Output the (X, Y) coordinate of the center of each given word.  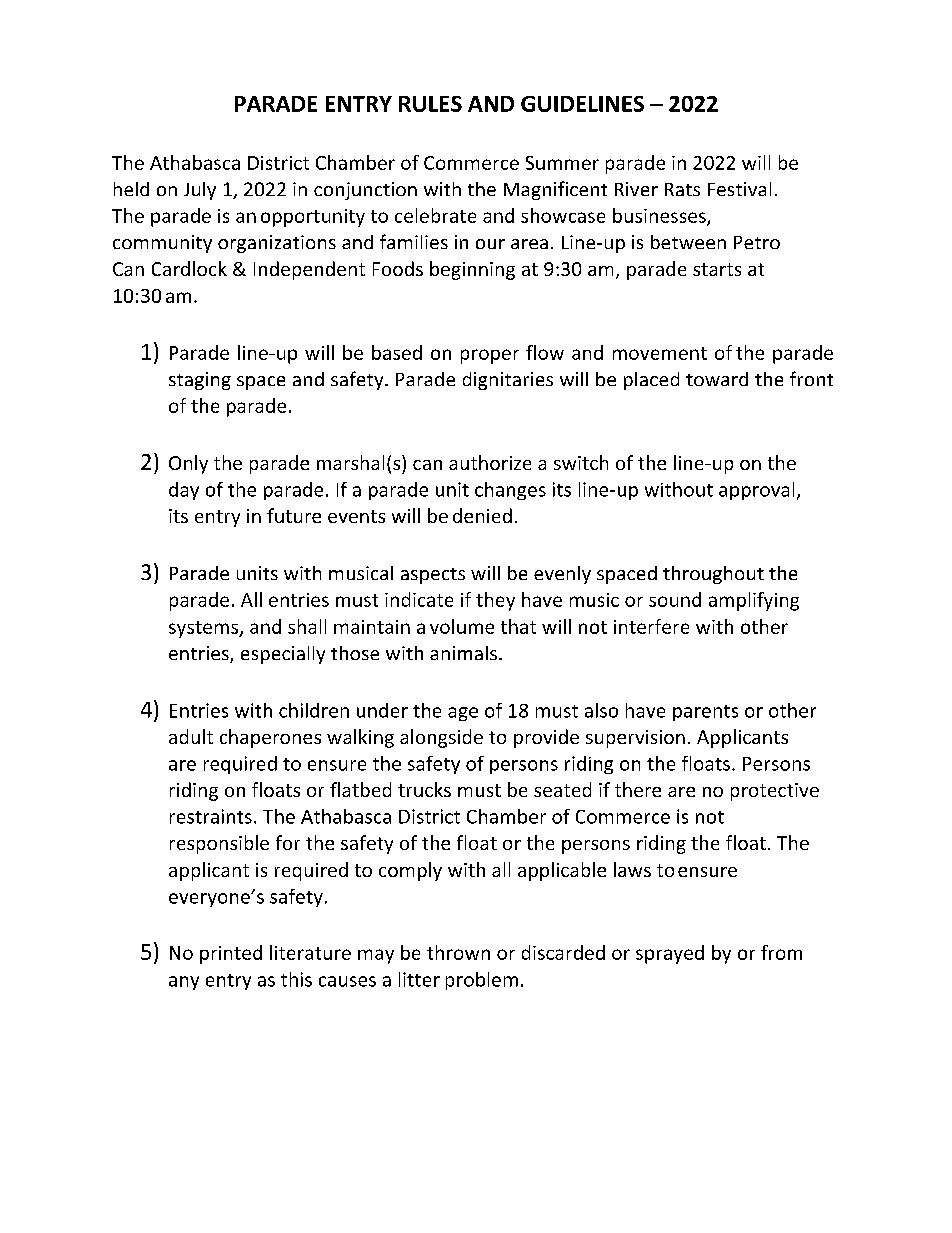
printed (231, 954)
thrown (458, 952)
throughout (713, 575)
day (184, 491)
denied (482, 515)
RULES (430, 104)
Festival (739, 189)
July (200, 191)
